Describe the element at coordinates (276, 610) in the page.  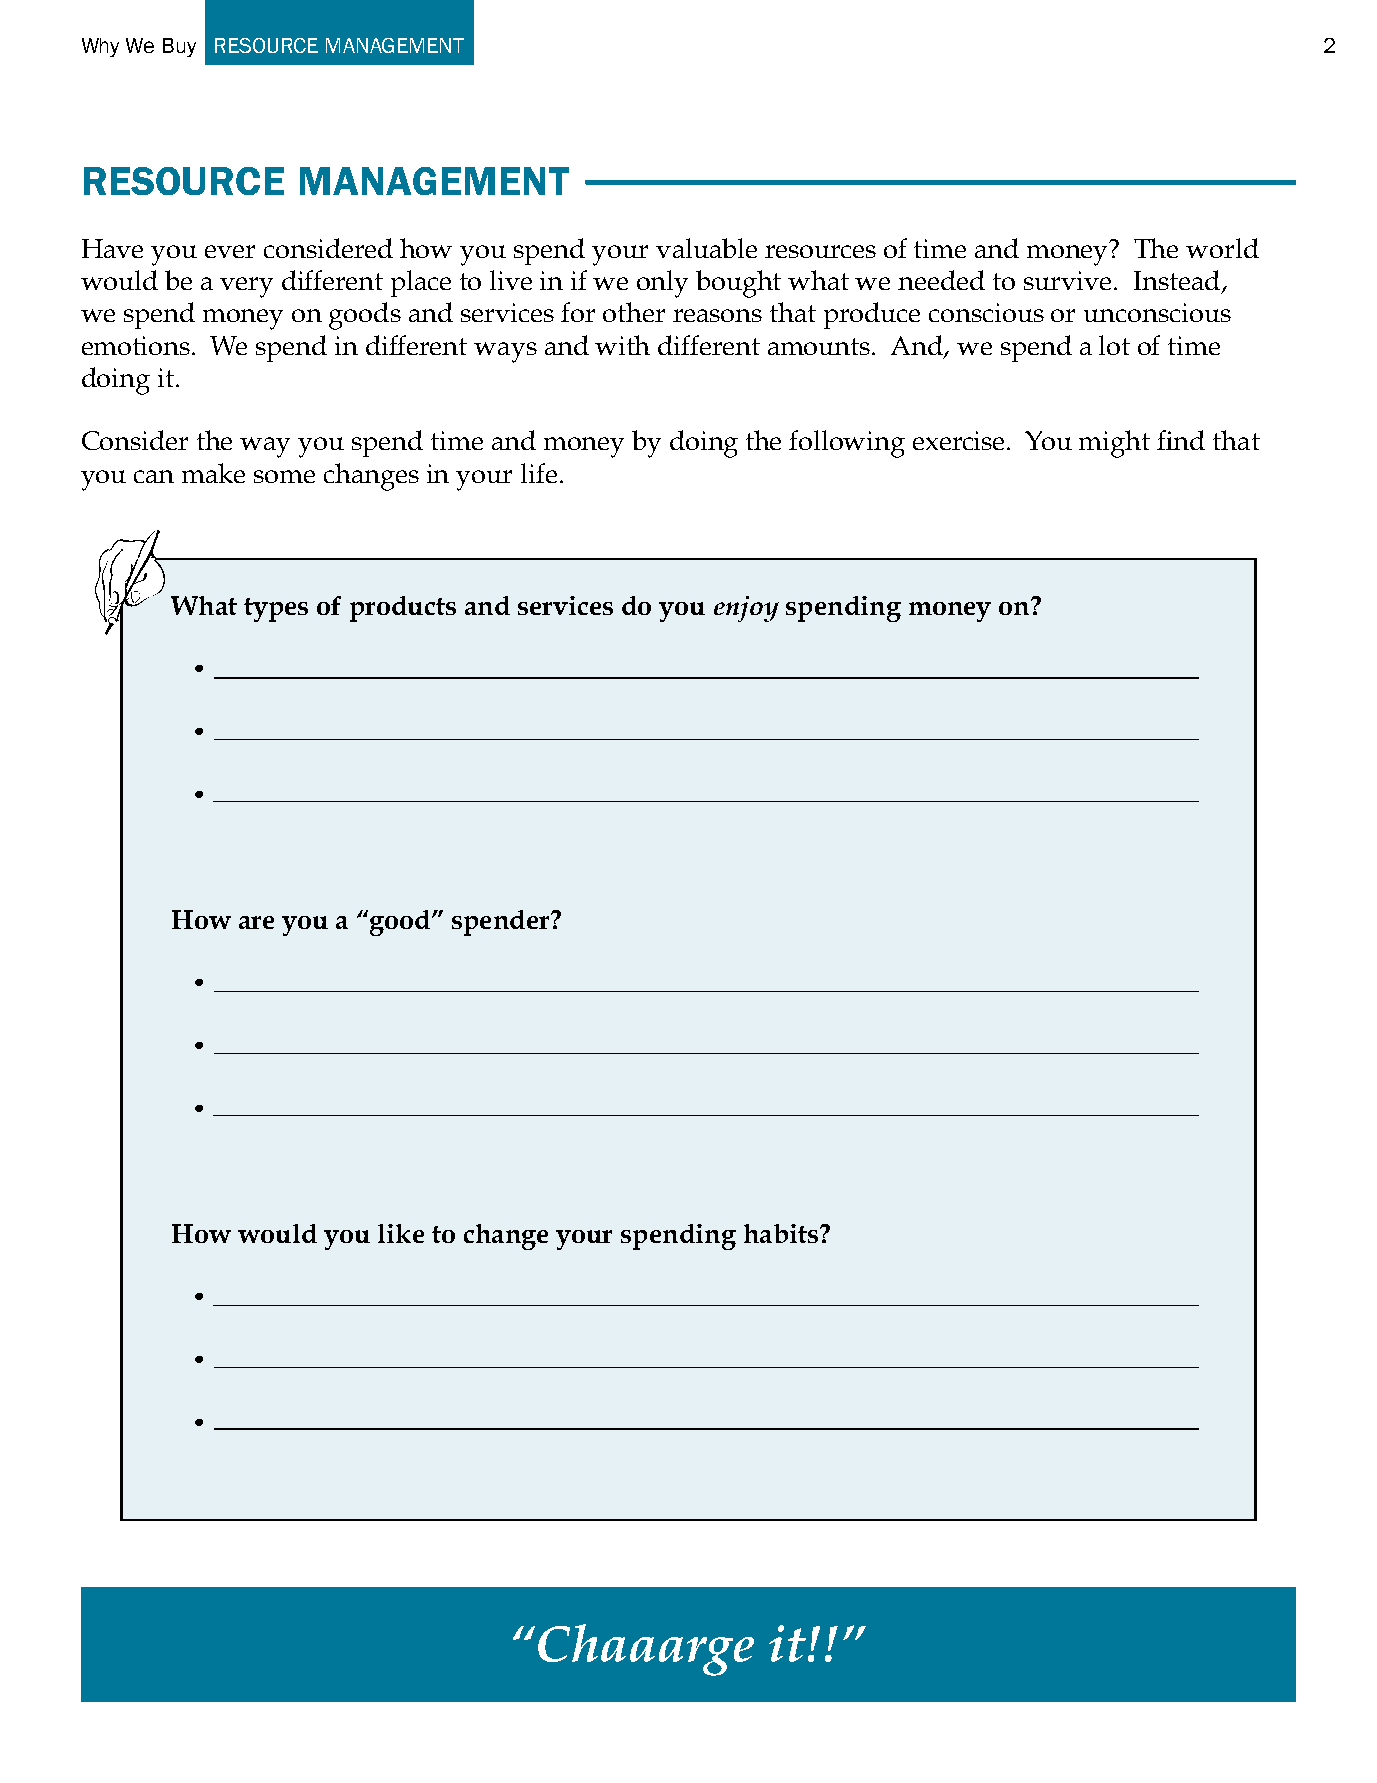
I see `types` at that location.
